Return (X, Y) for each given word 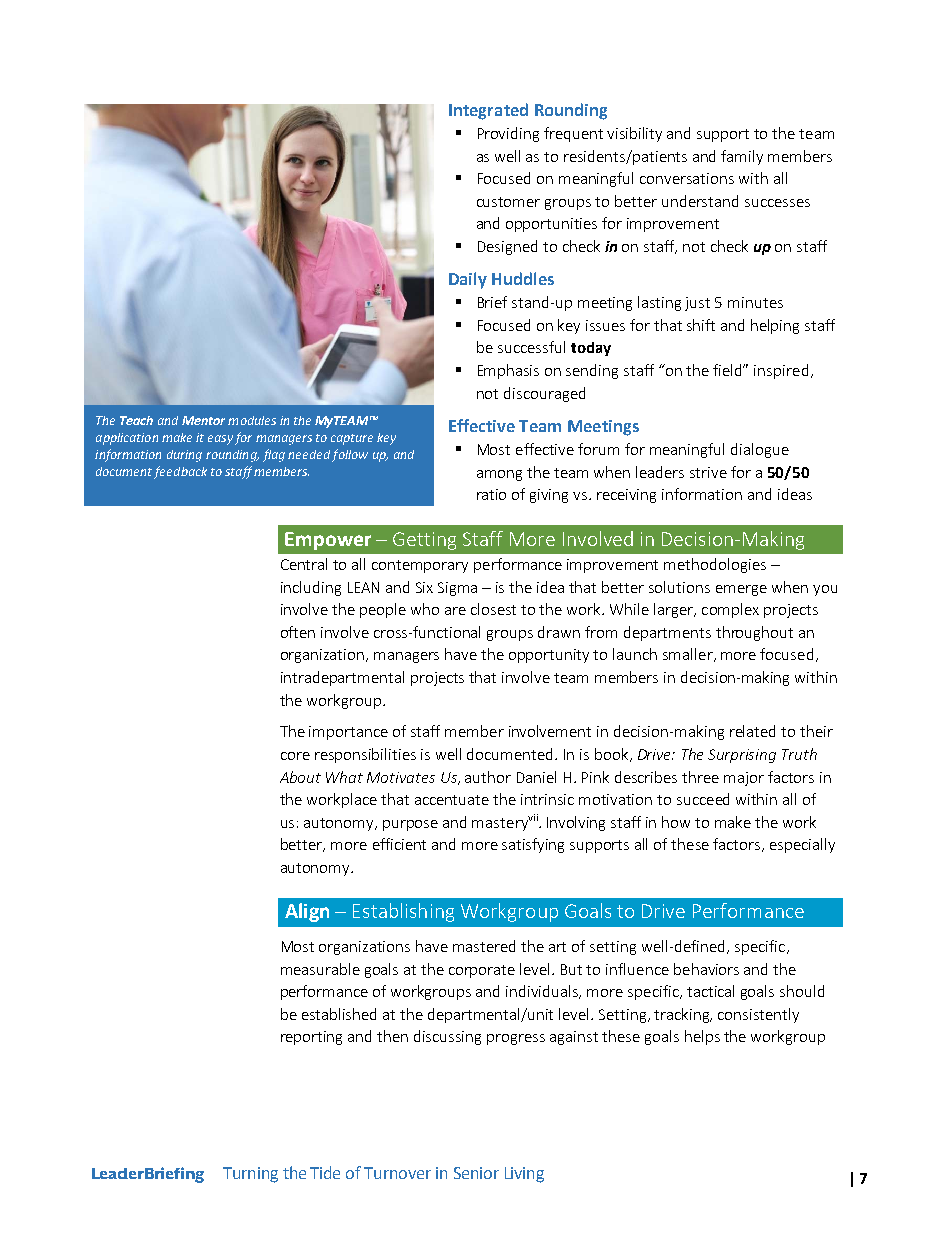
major (744, 779)
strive (708, 472)
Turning (250, 1175)
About (300, 777)
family (742, 157)
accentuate (452, 800)
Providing (508, 134)
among (499, 475)
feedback (180, 472)
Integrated (488, 111)
